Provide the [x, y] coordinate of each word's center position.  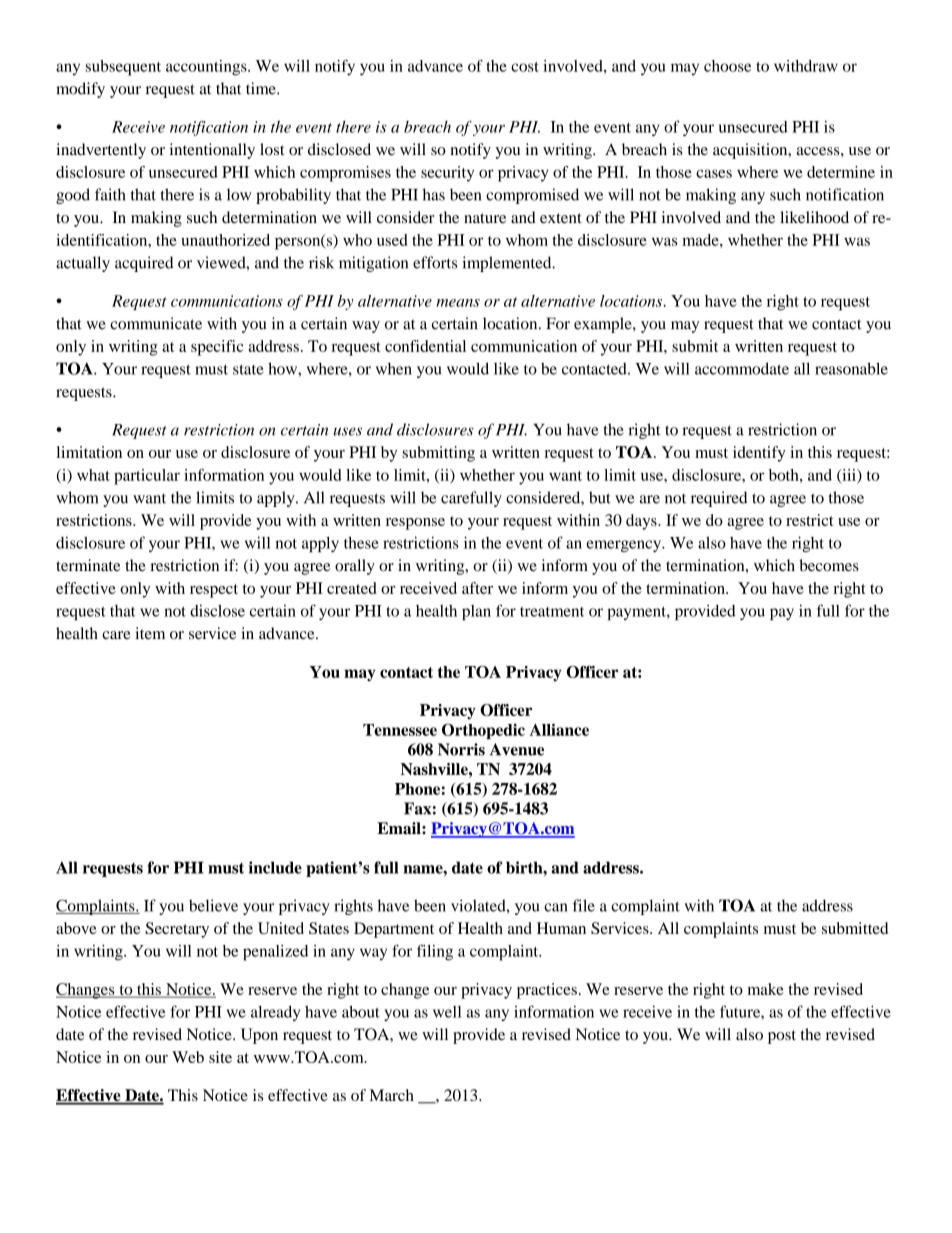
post [782, 1037]
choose [727, 66]
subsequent [123, 68]
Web [188, 1057]
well [447, 1012]
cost [525, 67]
